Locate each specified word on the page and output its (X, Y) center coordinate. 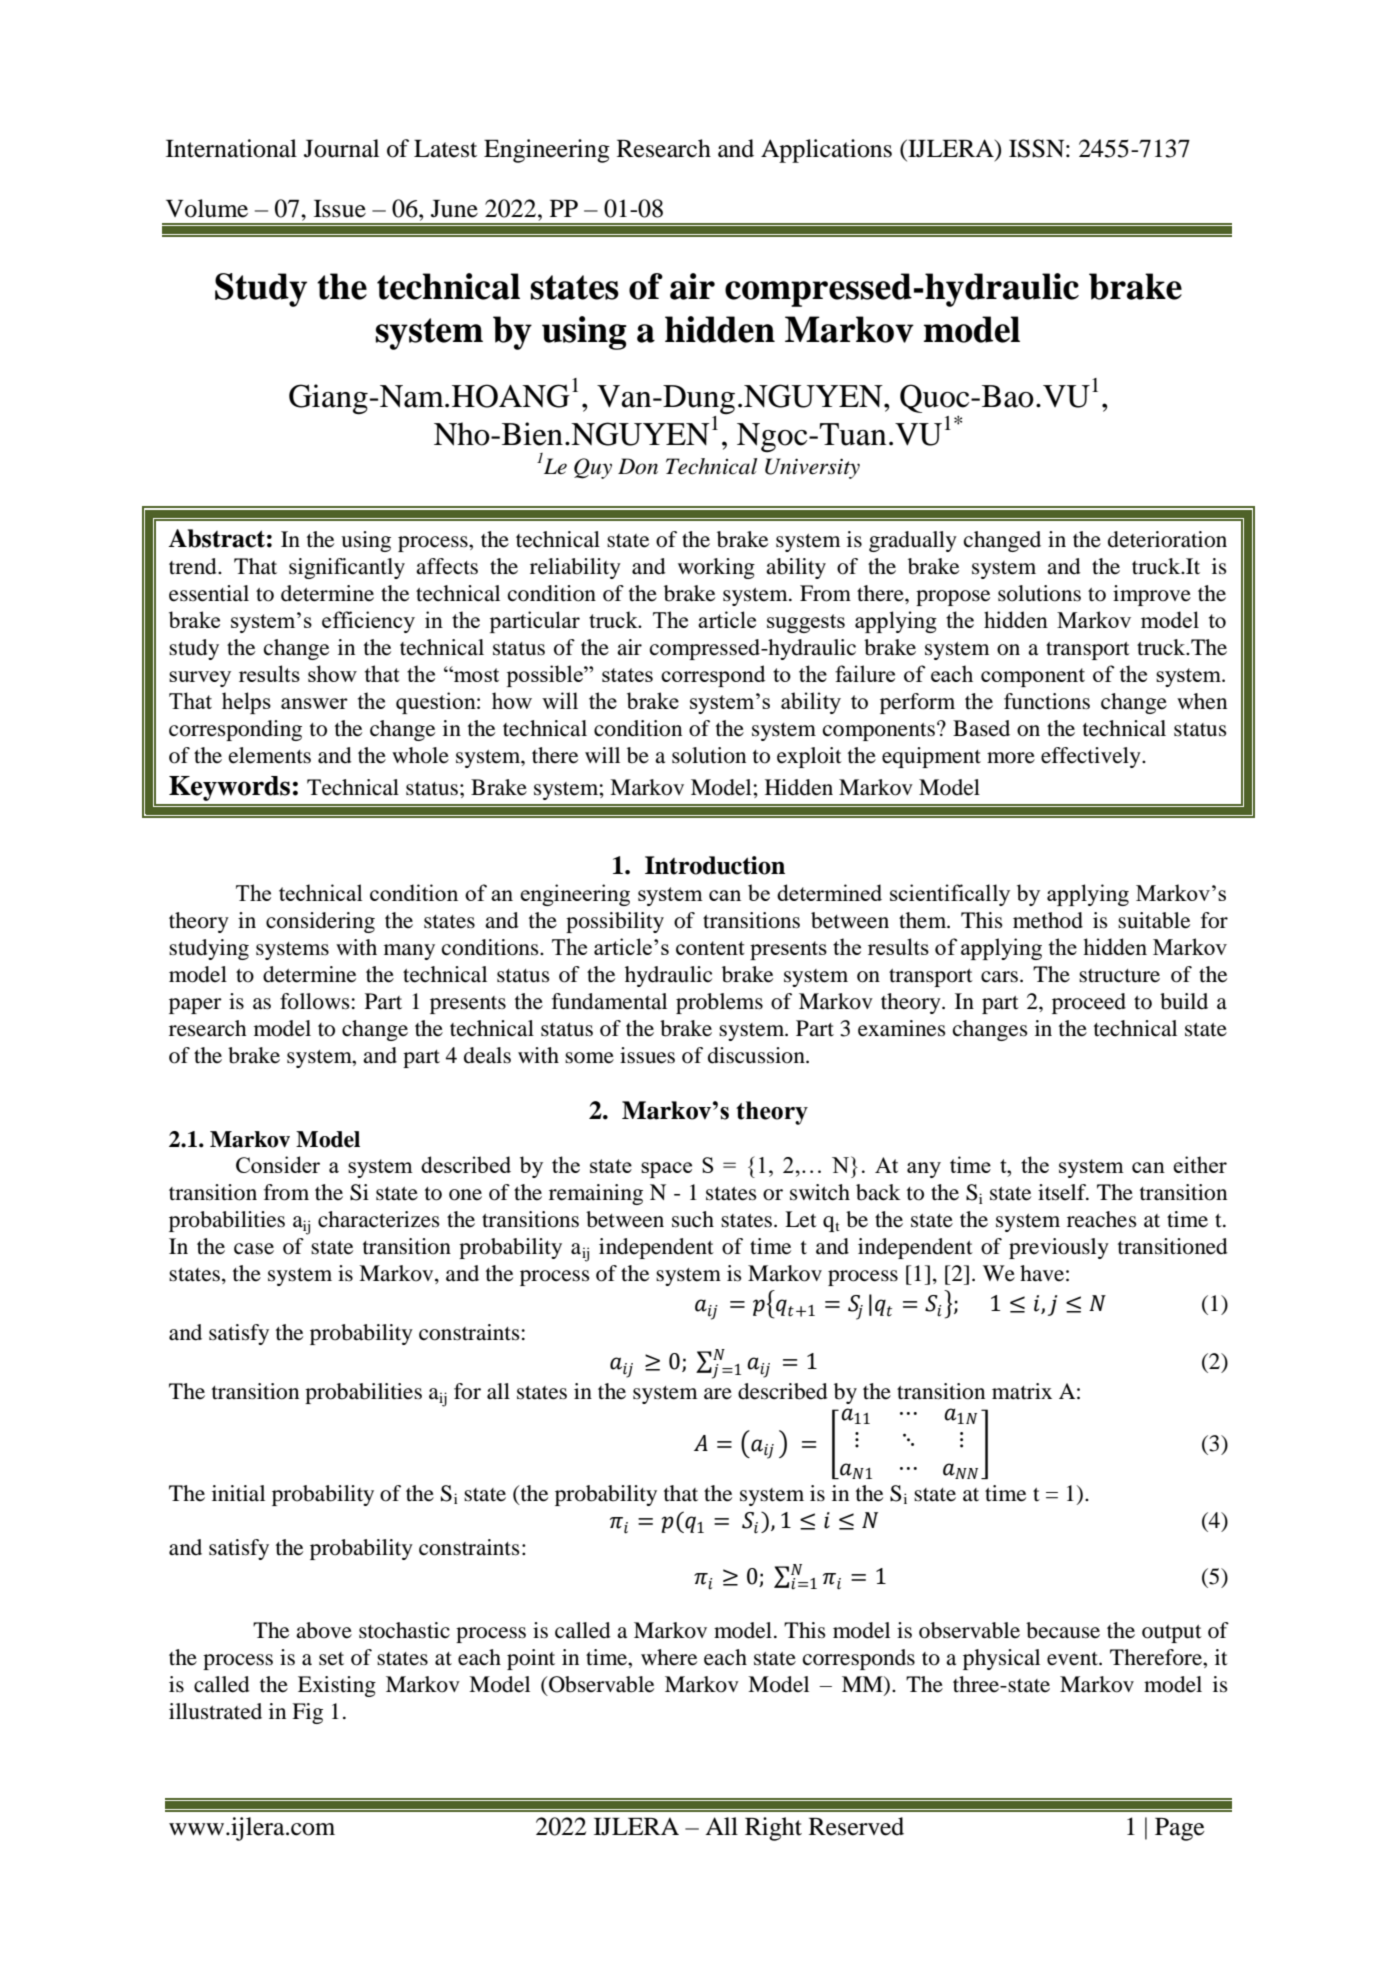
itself (1063, 1192)
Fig (307, 1713)
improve (1152, 595)
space (666, 1170)
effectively (1092, 757)
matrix (1022, 1391)
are (718, 1394)
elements (270, 755)
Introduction (715, 865)
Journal (341, 148)
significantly (347, 568)
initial (238, 1493)
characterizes (379, 1219)
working (716, 568)
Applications (826, 151)
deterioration (1167, 539)
